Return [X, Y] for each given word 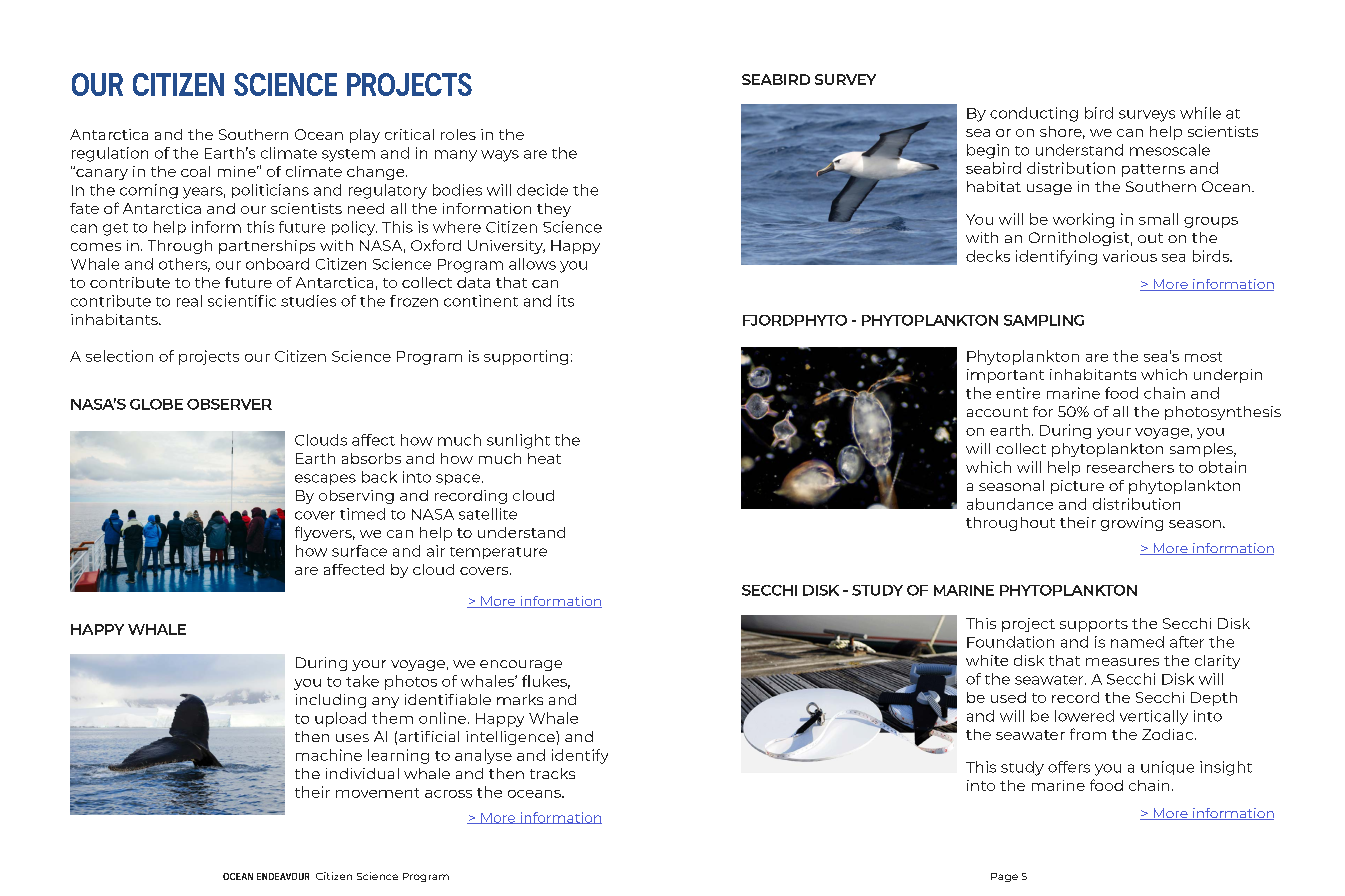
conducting [1034, 114]
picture [1077, 487]
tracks [552, 773]
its [566, 301]
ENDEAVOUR [283, 876]
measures [1122, 662]
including [331, 701]
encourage [521, 665]
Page [1004, 877]
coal [195, 171]
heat [544, 458]
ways [500, 156]
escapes [325, 479]
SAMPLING [1044, 320]
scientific [242, 301]
